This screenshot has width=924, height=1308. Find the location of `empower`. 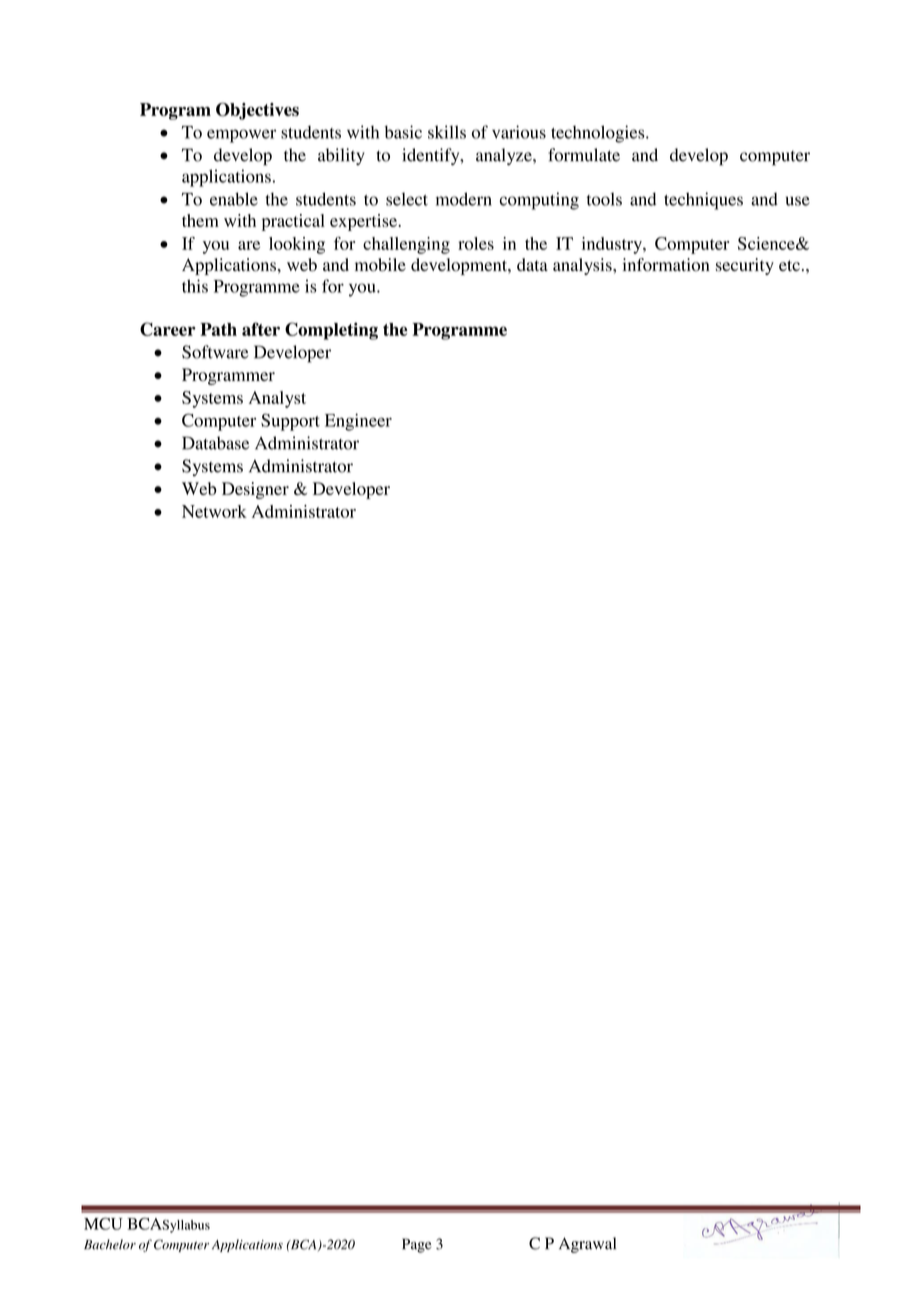

empower is located at coordinates (241, 136).
